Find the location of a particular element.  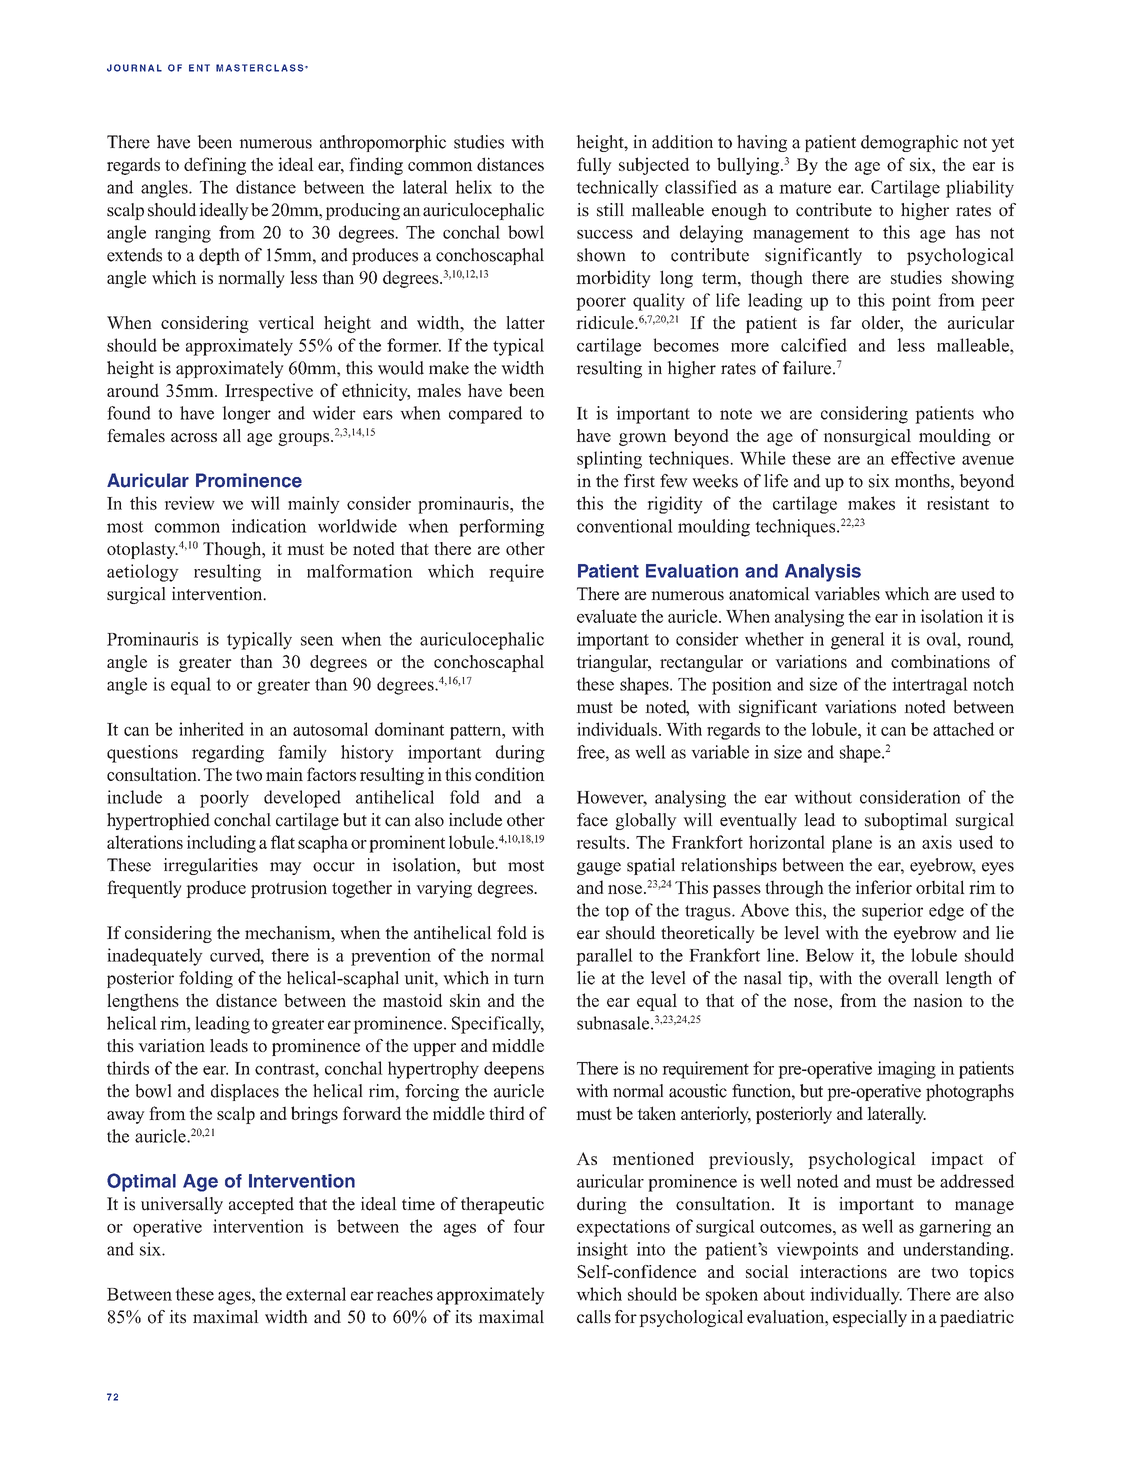

demographic is located at coordinates (909, 143).
